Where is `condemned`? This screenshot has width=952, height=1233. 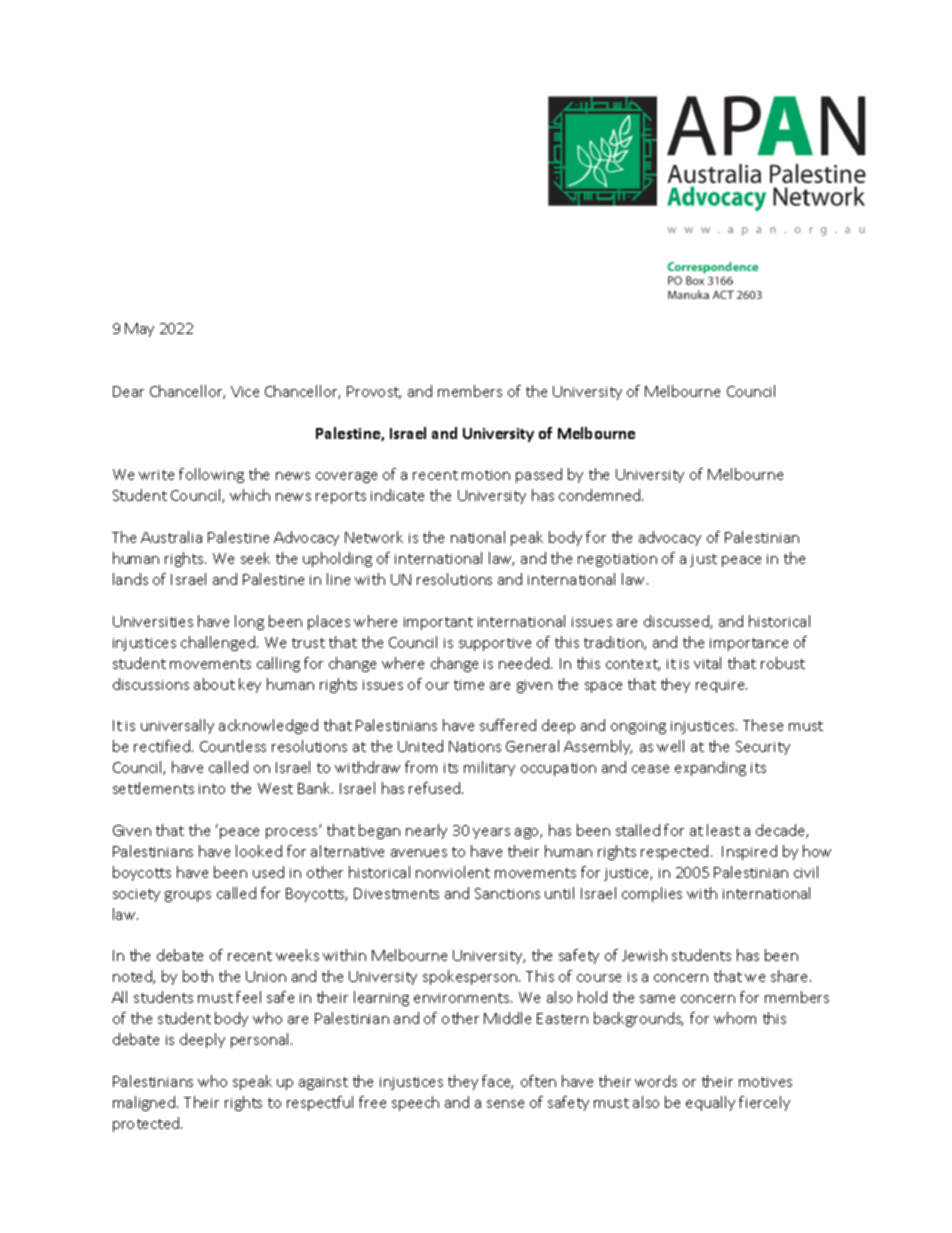
condemned is located at coordinates (601, 495).
